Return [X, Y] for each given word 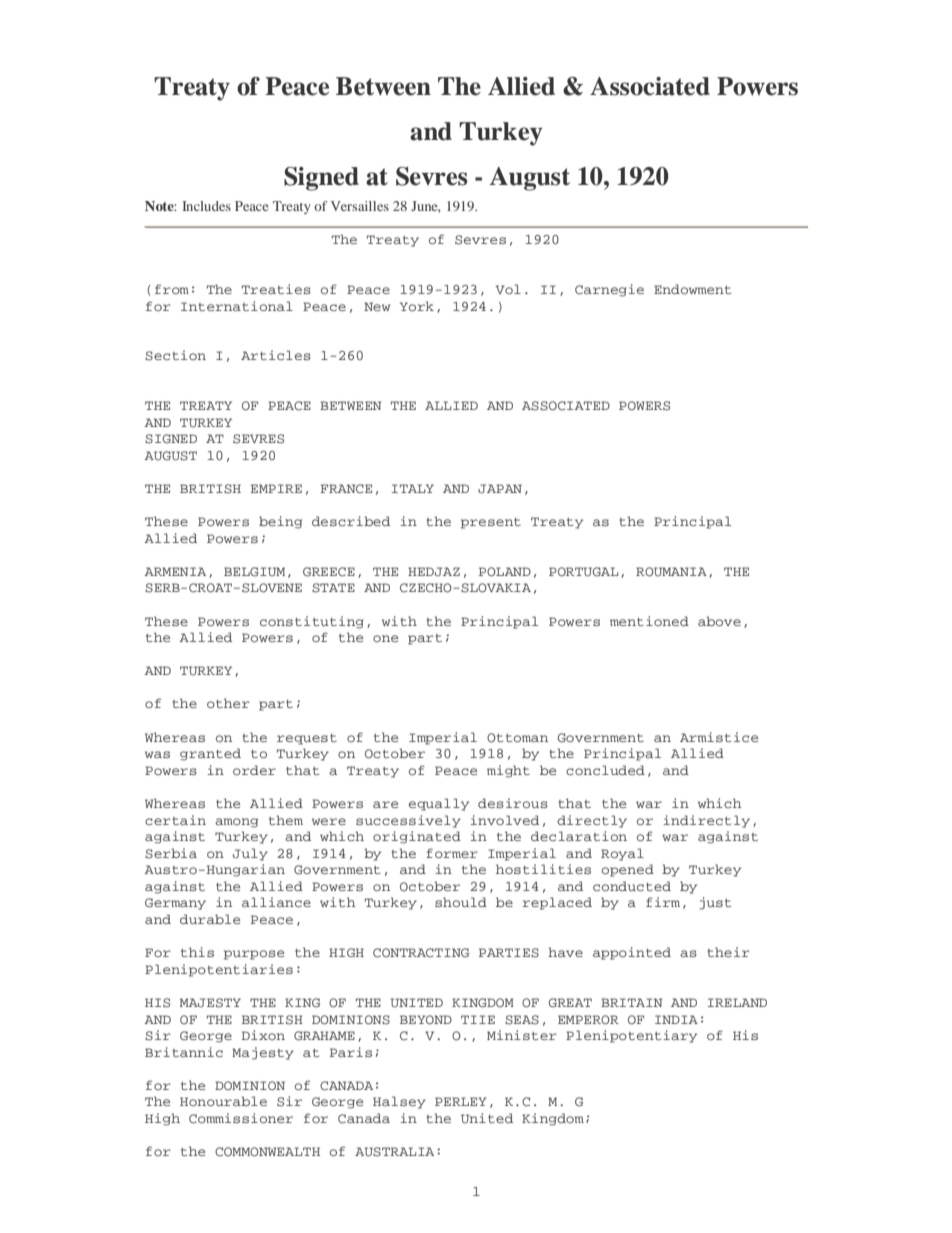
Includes [206, 206]
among [236, 823]
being [280, 522]
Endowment [692, 289]
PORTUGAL [584, 572]
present [491, 523]
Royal [622, 854]
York [417, 306]
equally [439, 804]
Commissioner [241, 1118]
